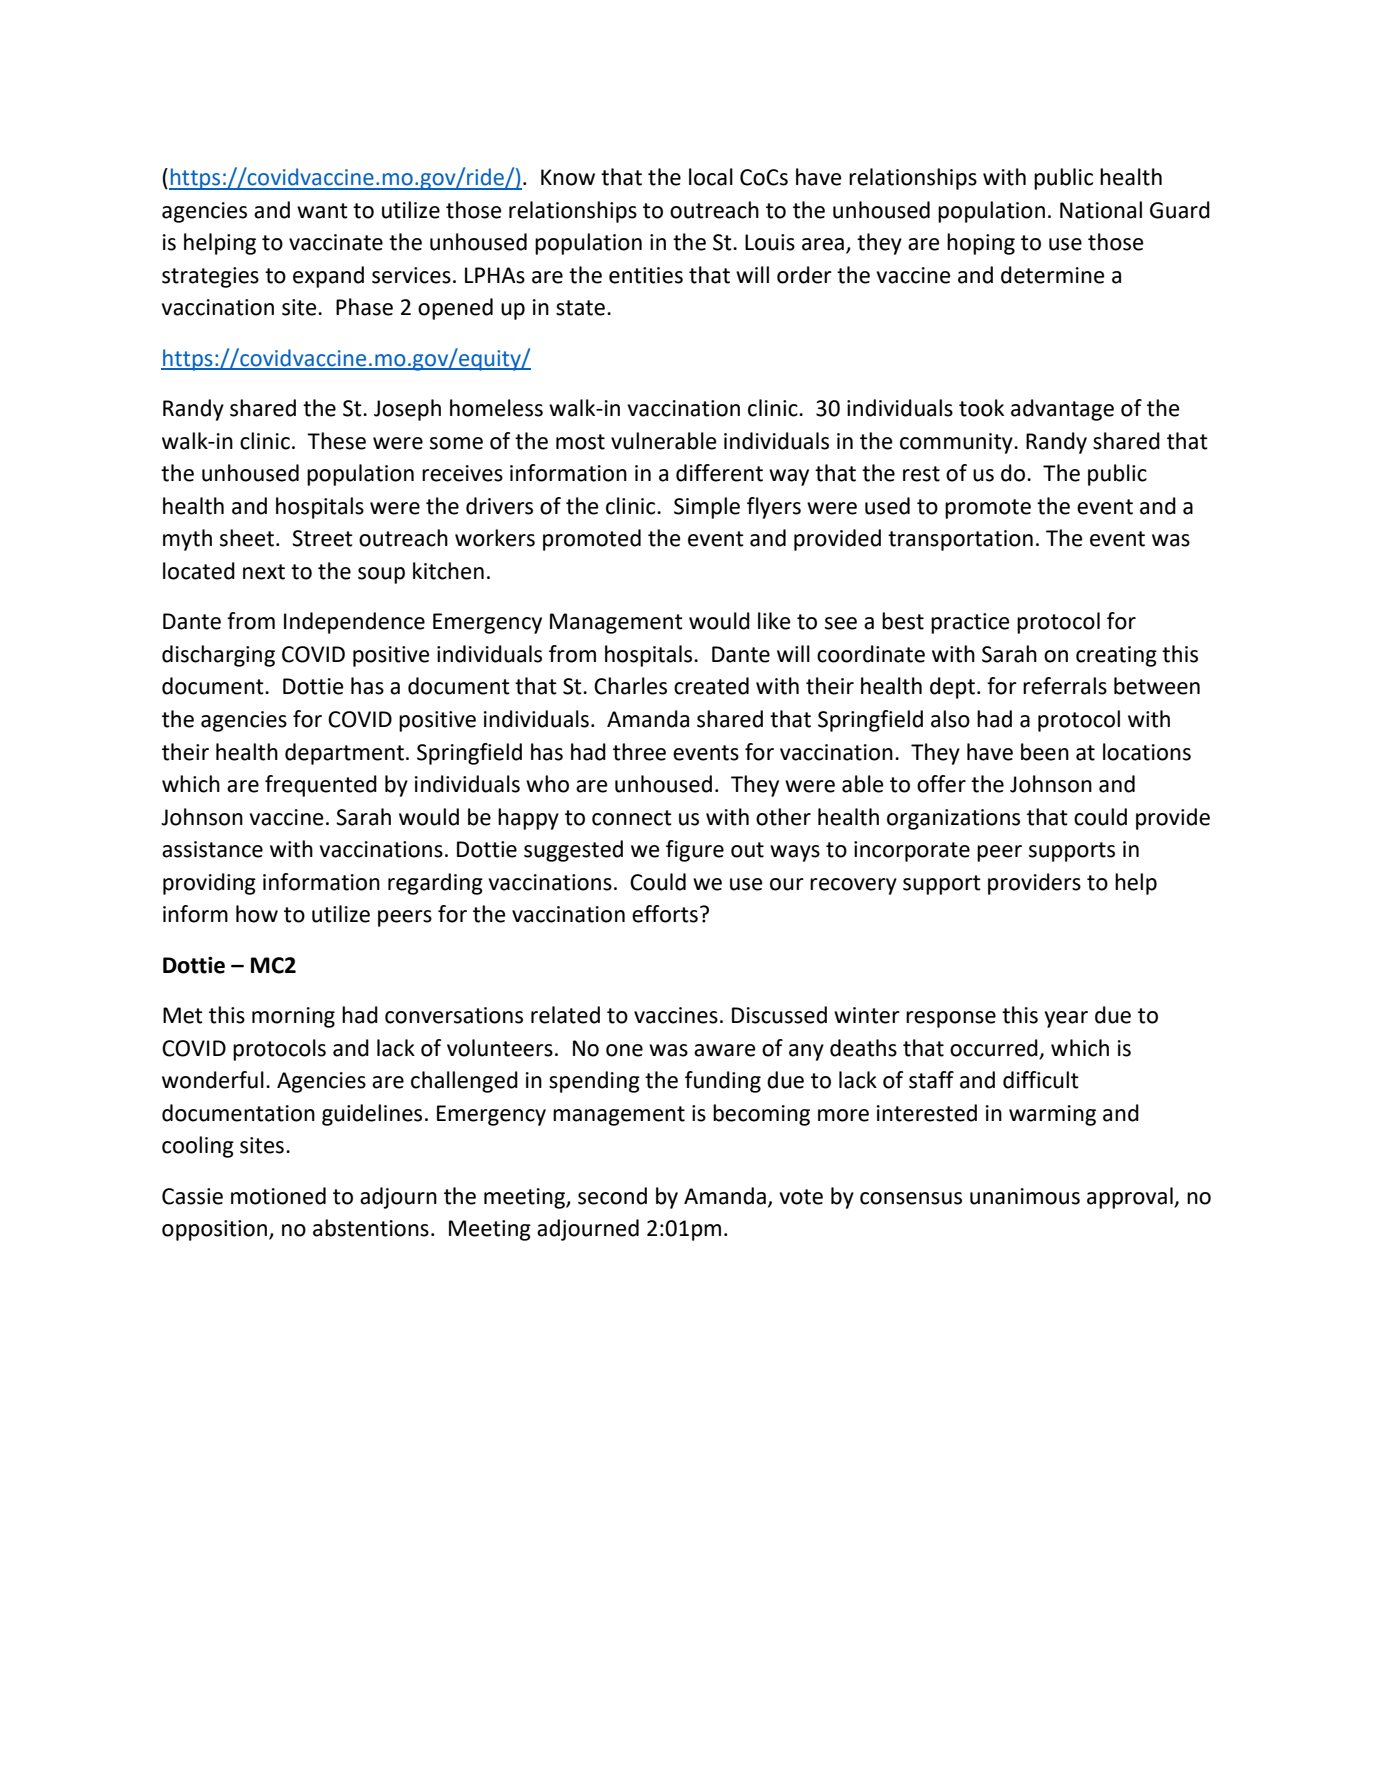 This screenshot has height=1778, width=1374. I want to click on organizations, so click(953, 819).
